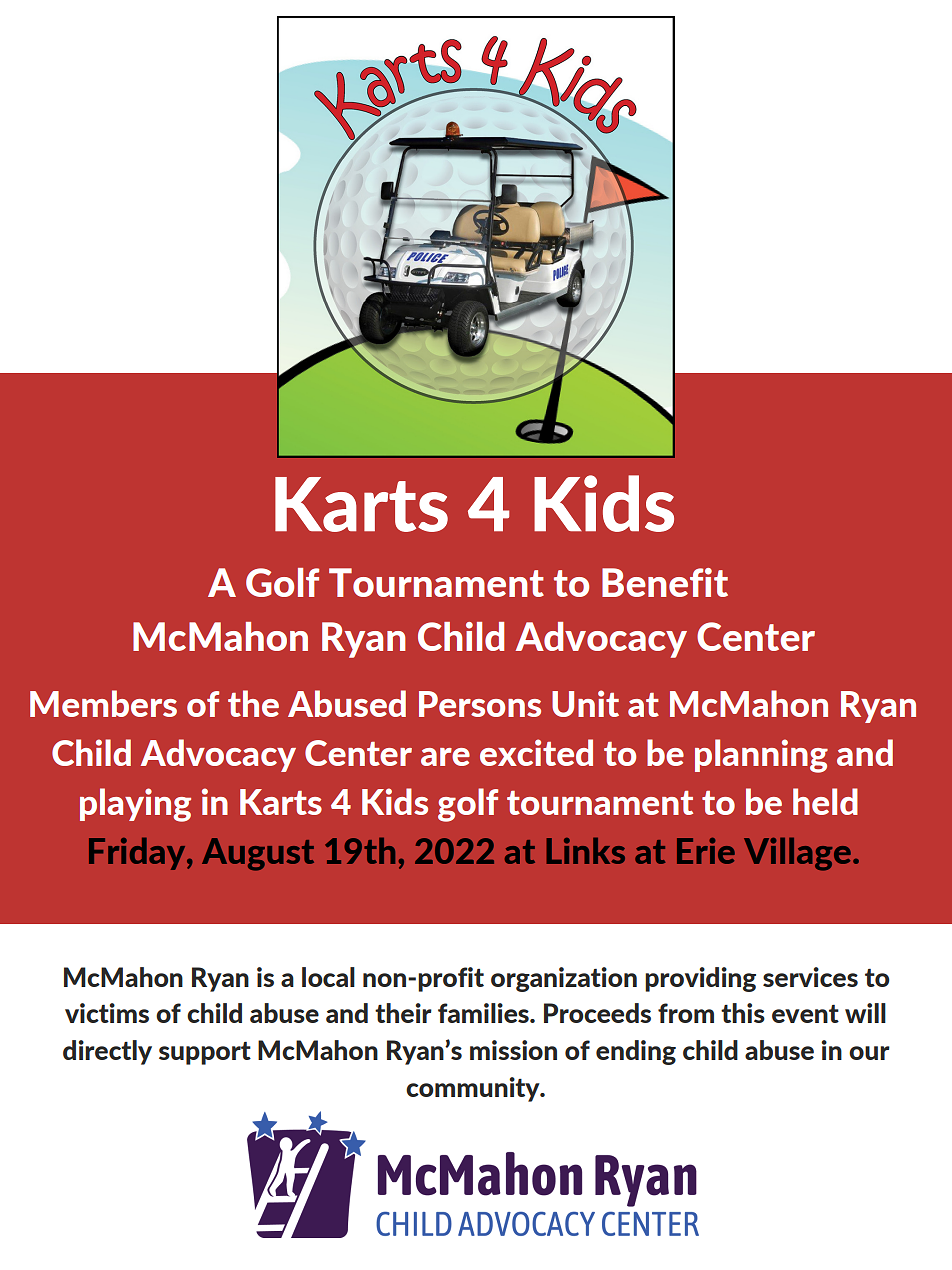 This screenshot has height=1270, width=952. Describe the element at coordinates (205, 1053) in the screenshot. I see `support` at that location.
